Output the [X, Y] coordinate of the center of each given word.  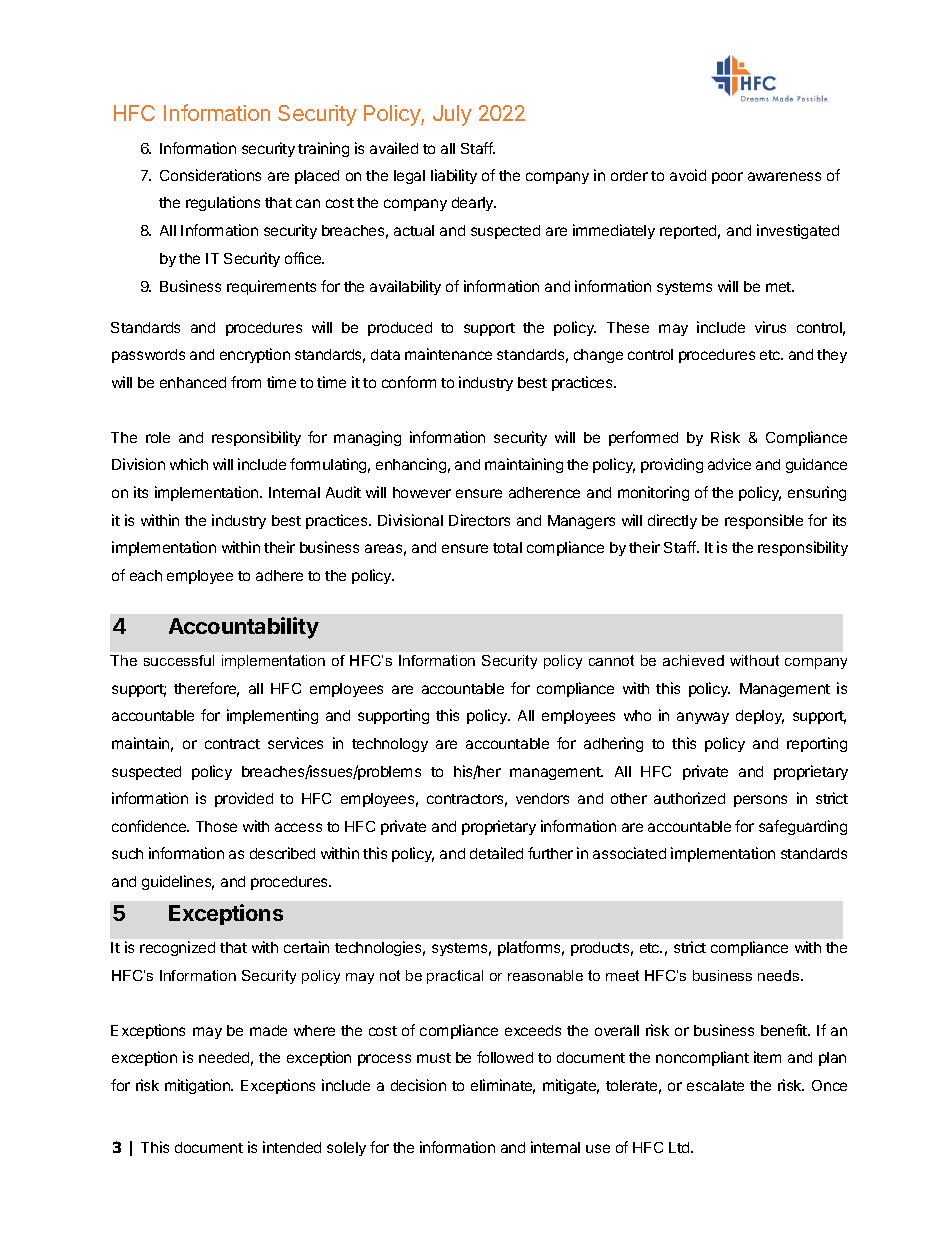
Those [216, 826]
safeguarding [803, 827]
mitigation [198, 1086]
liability [454, 176]
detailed [496, 853]
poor [727, 178]
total [507, 547]
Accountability [244, 628]
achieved [693, 660]
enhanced [193, 382]
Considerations [210, 175]
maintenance [448, 354]
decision [418, 1085]
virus [770, 327]
